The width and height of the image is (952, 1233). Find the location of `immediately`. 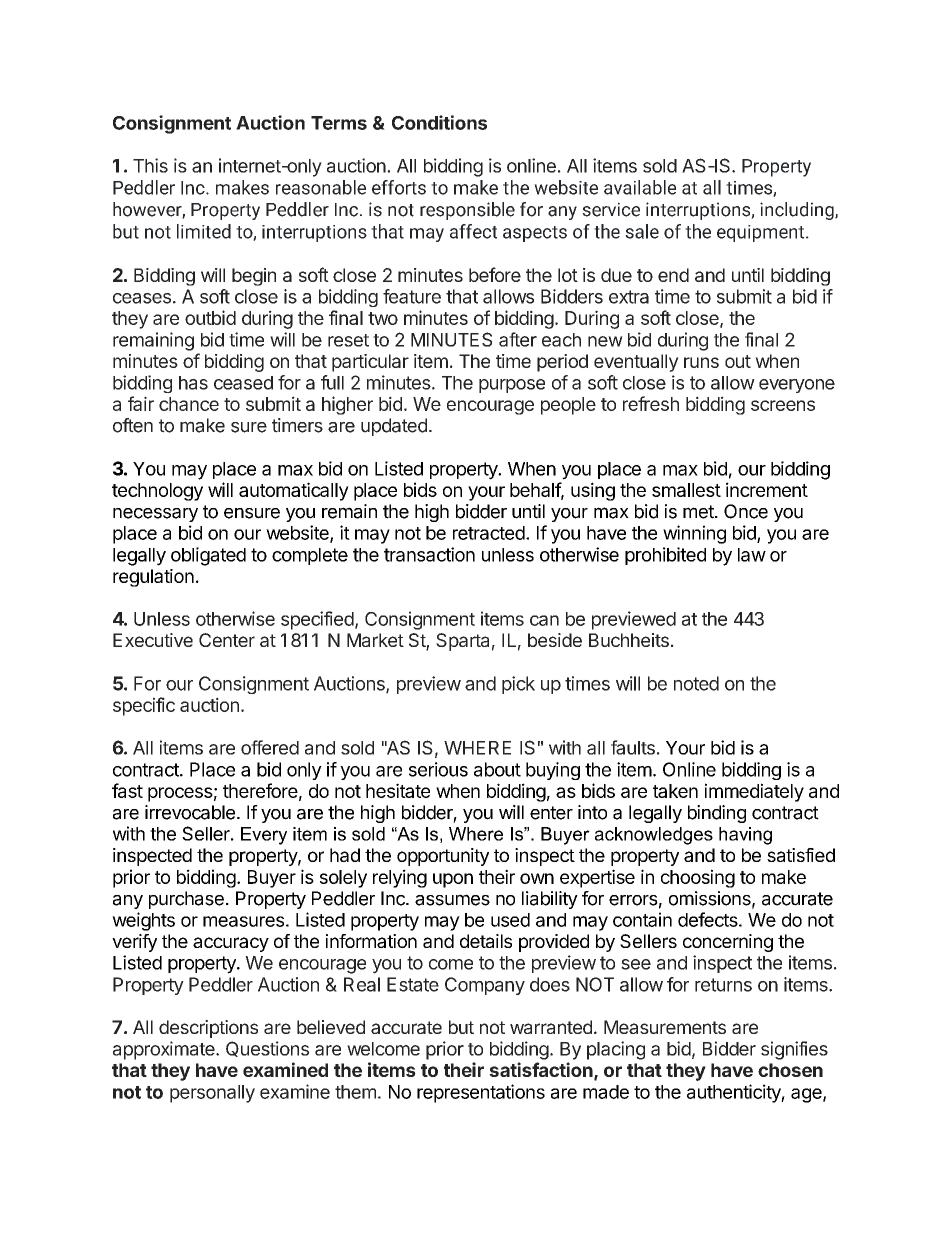

immediately is located at coordinates (754, 792).
